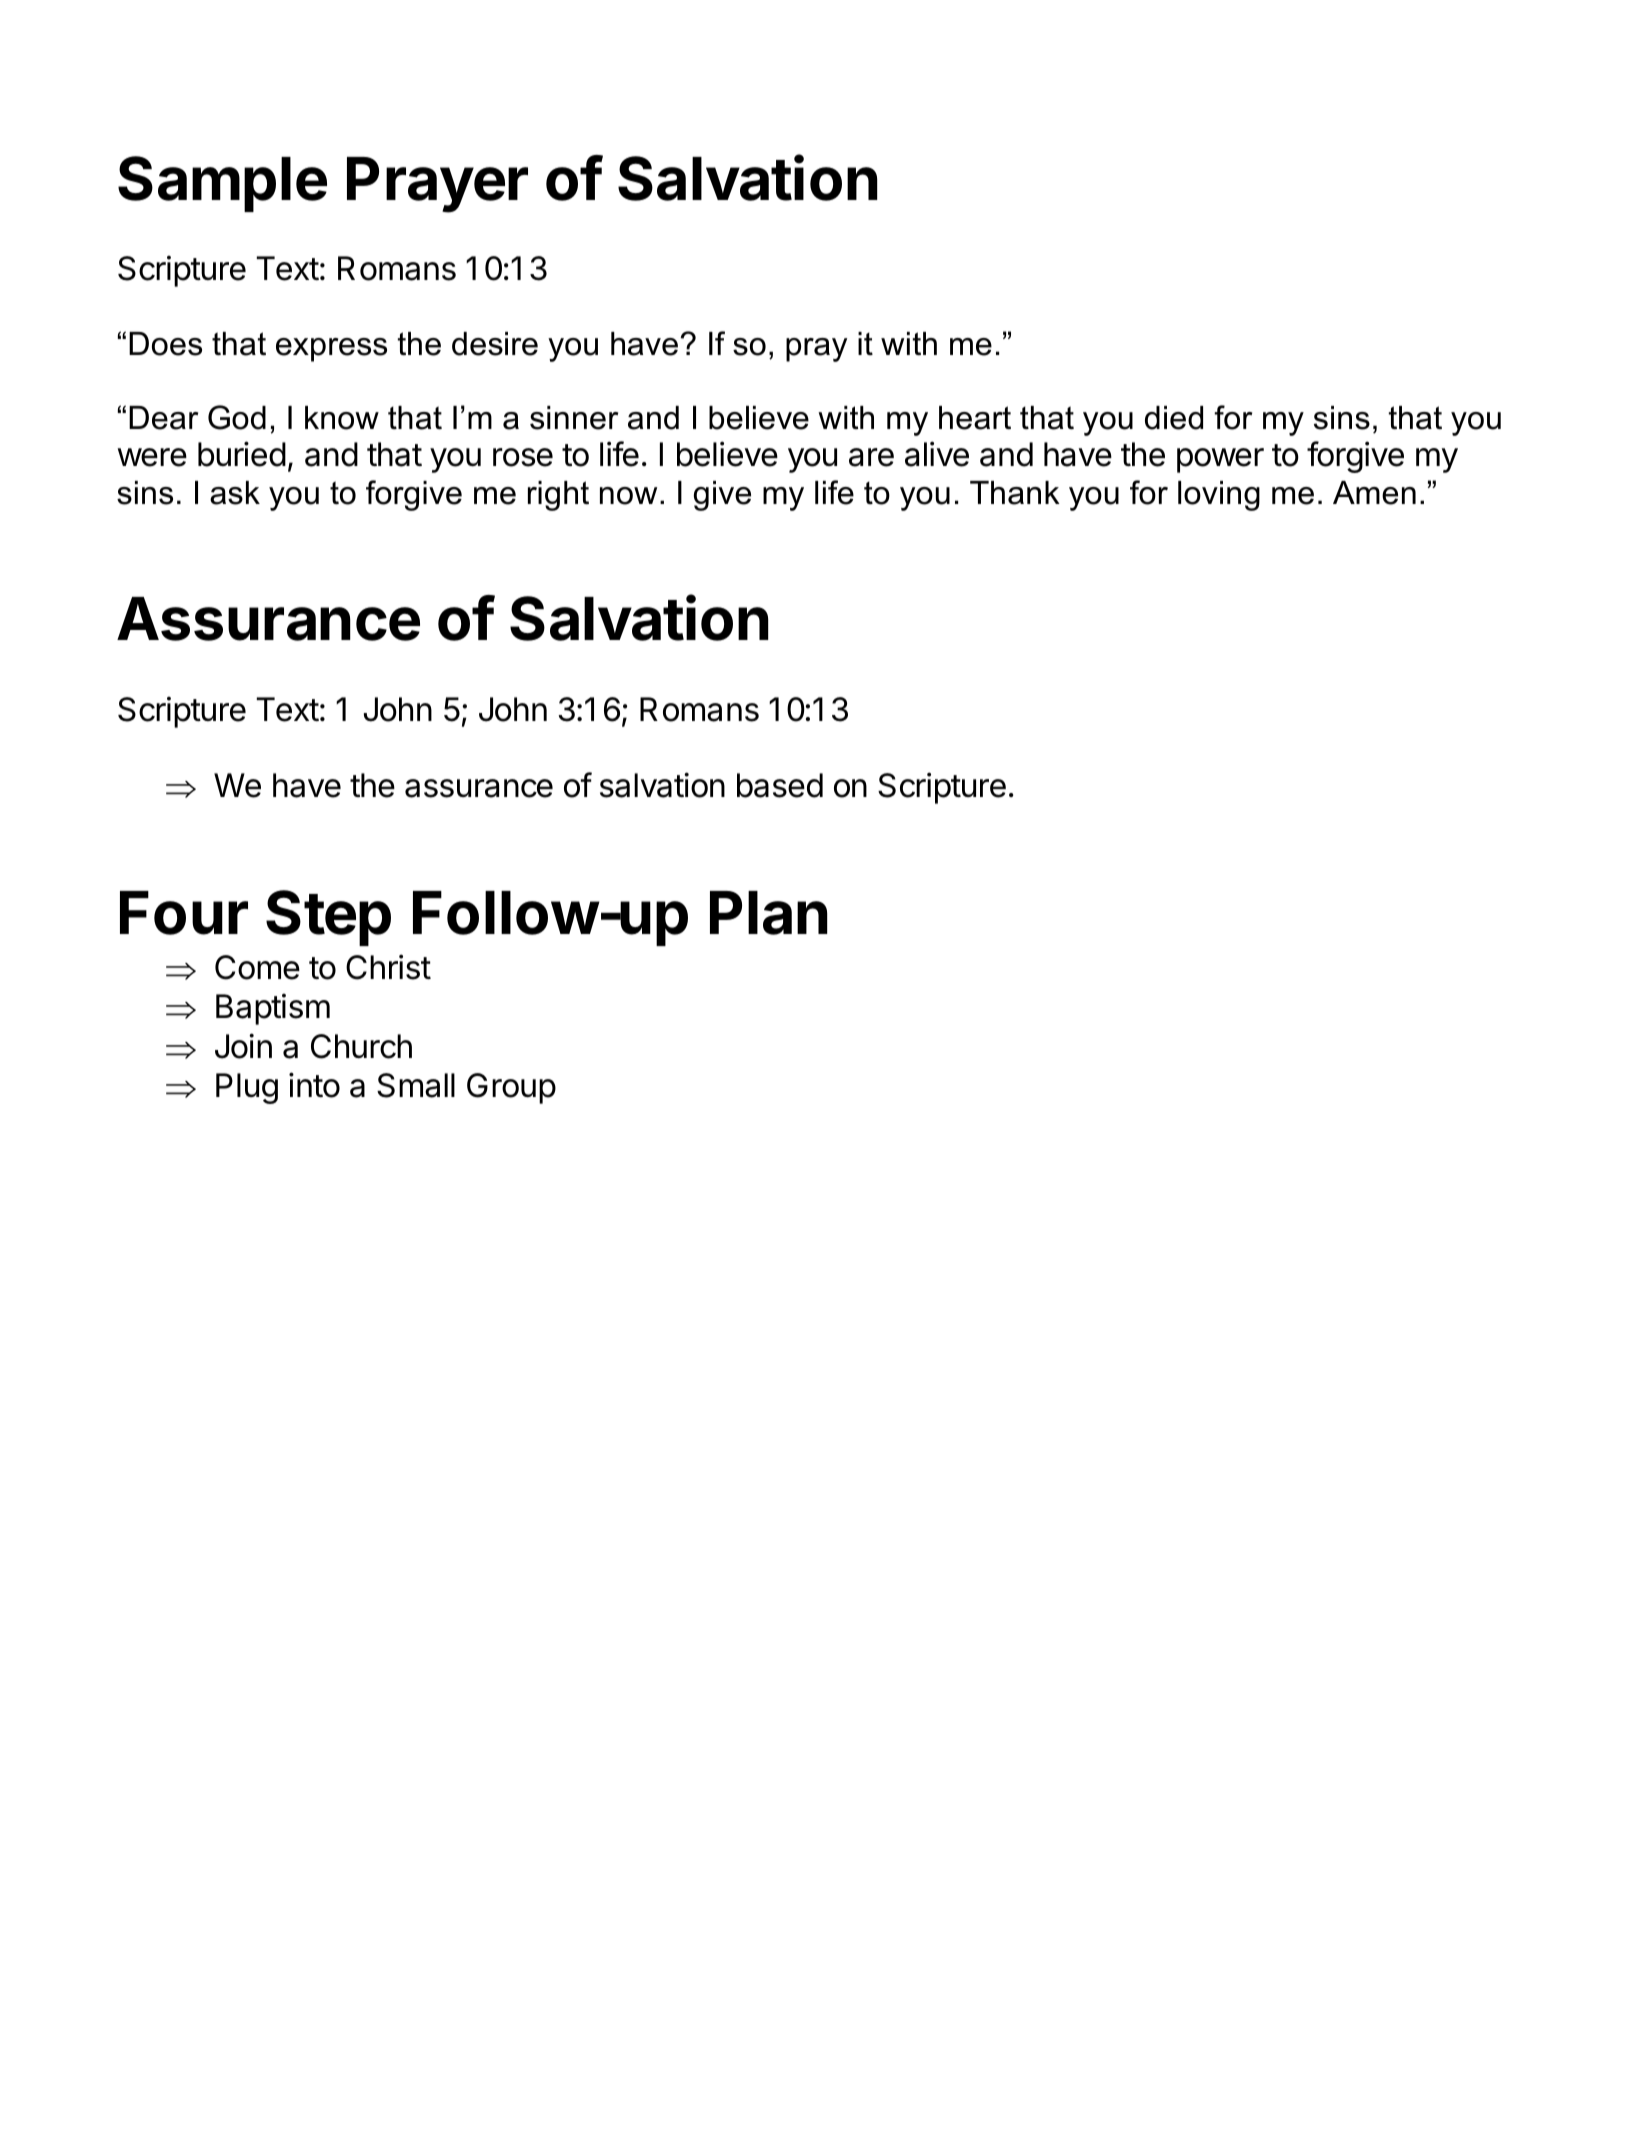  What do you see at coordinates (1219, 496) in the document?
I see `loving` at bounding box center [1219, 496].
